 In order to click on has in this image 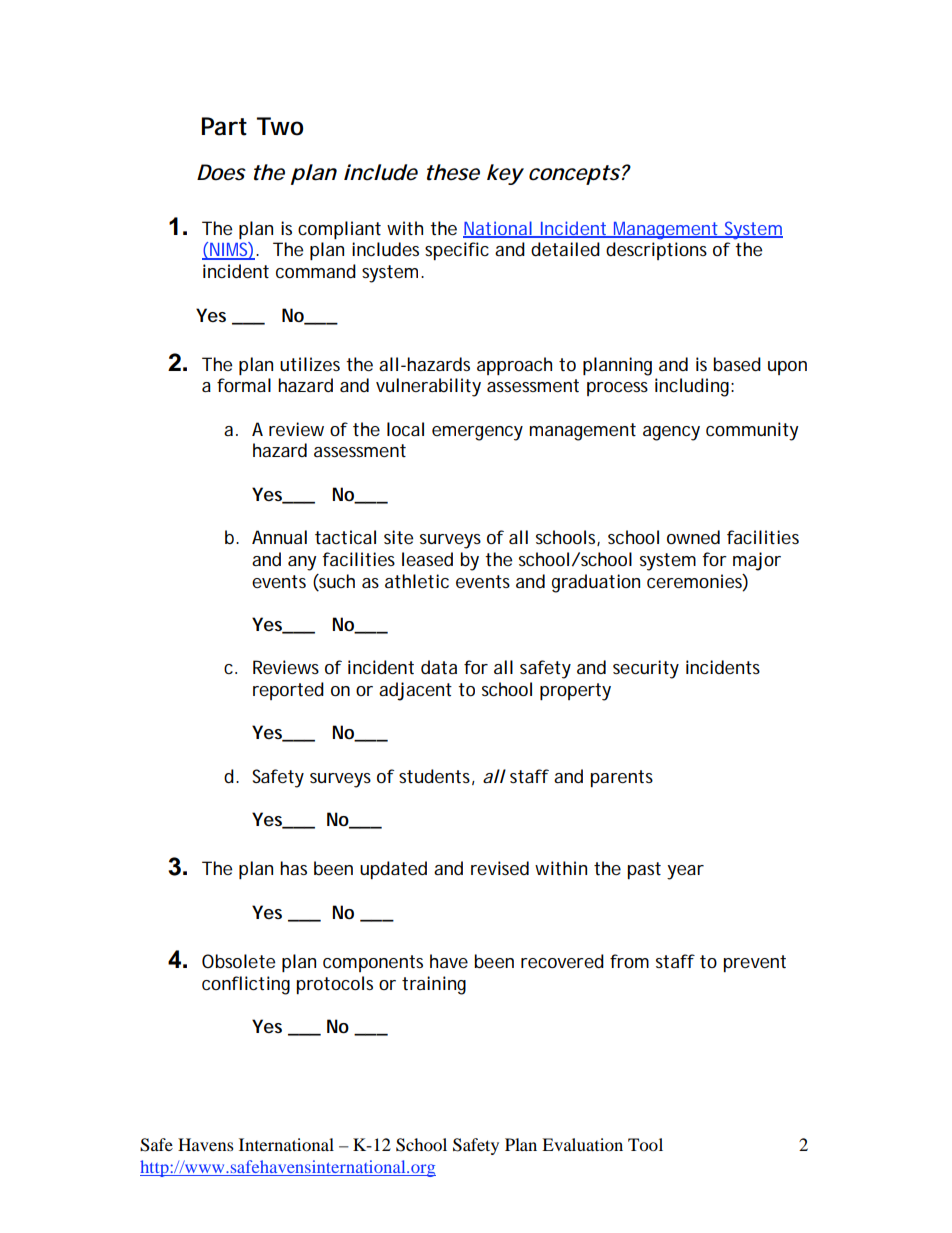, I will do `click(293, 868)`.
